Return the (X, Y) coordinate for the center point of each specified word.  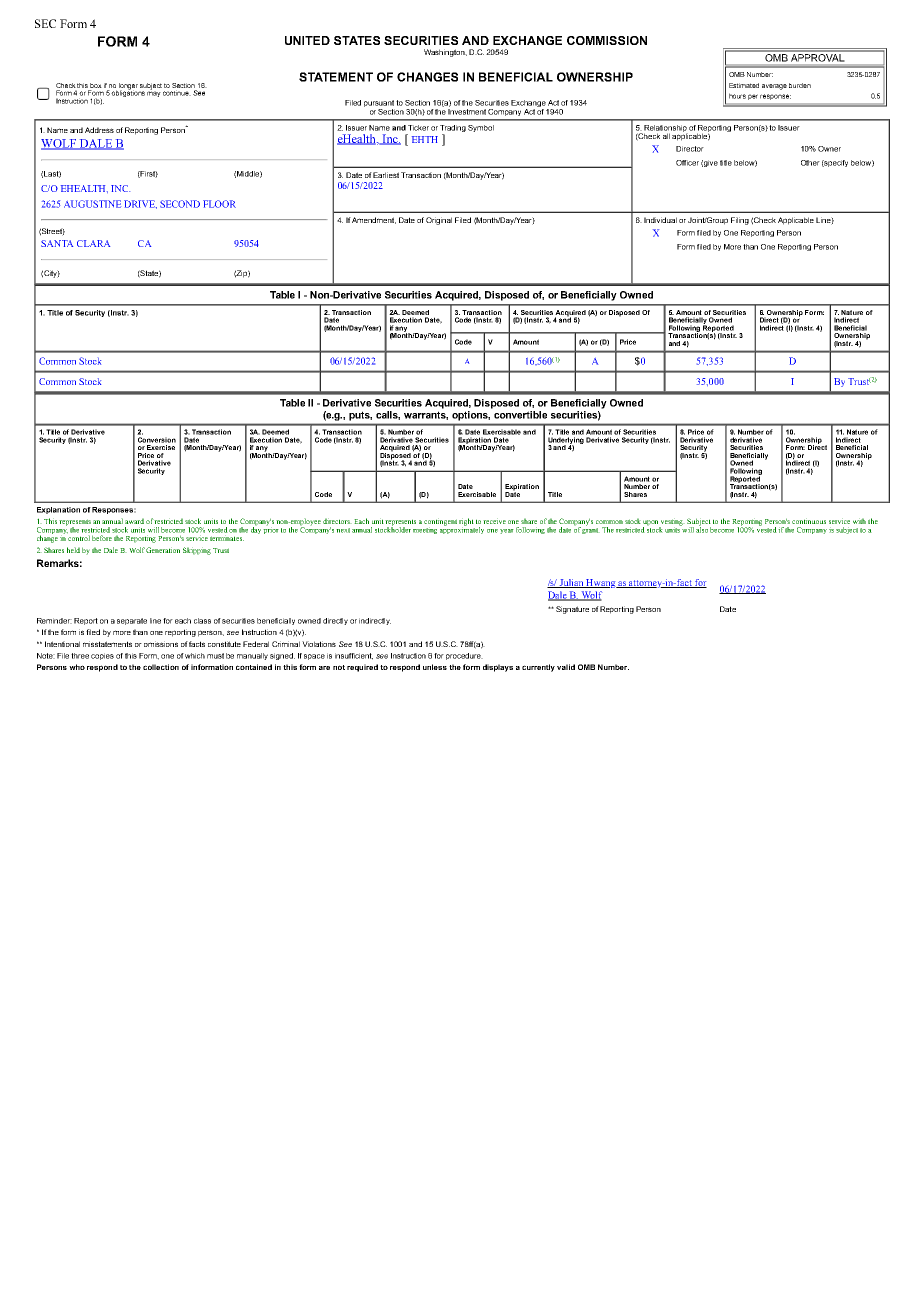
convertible (519, 413)
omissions (161, 644)
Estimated (744, 85)
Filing (740, 221)
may (154, 93)
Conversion (157, 440)
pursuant (379, 105)
